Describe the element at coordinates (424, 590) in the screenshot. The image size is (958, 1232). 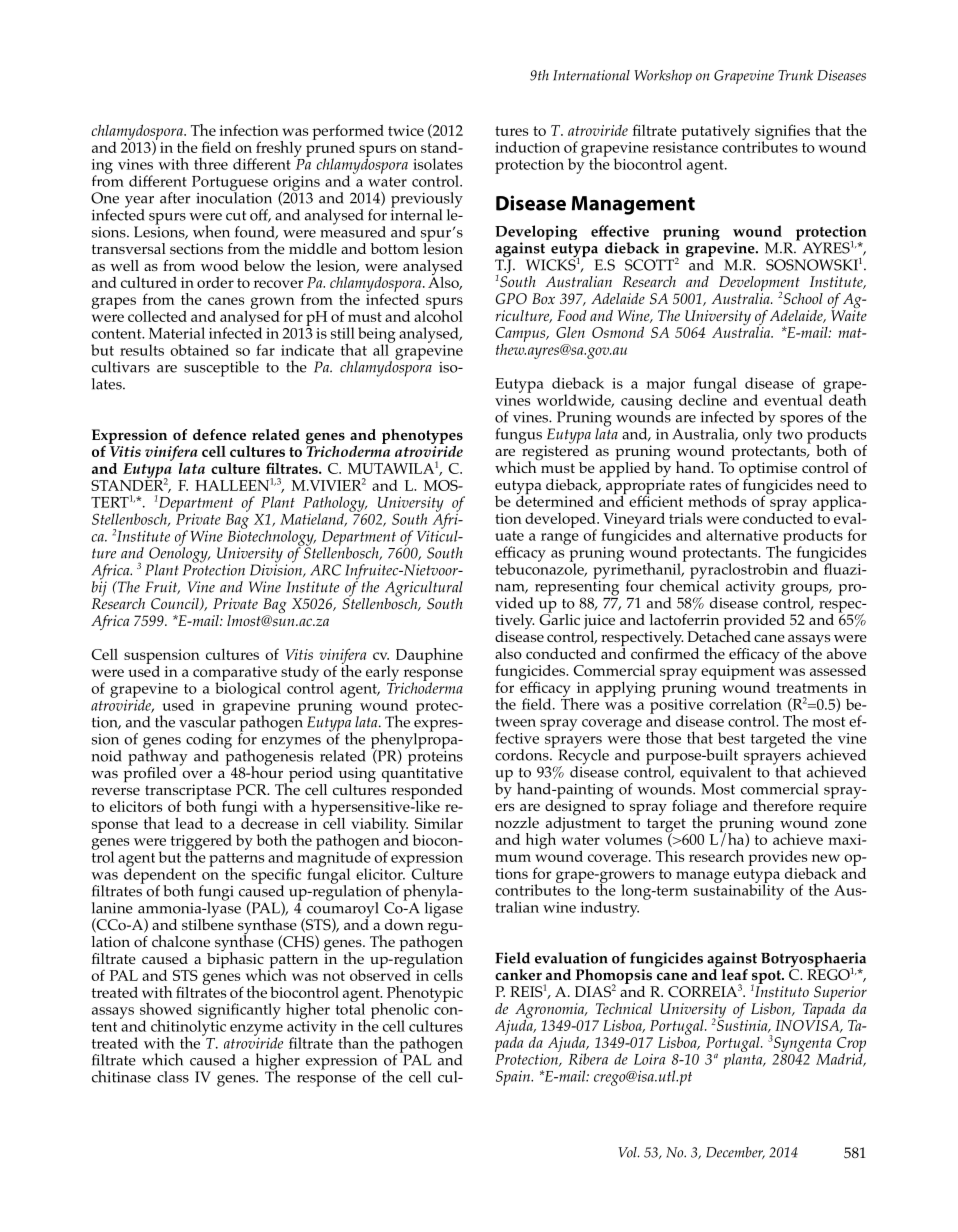
I see `Agricultural` at that location.
